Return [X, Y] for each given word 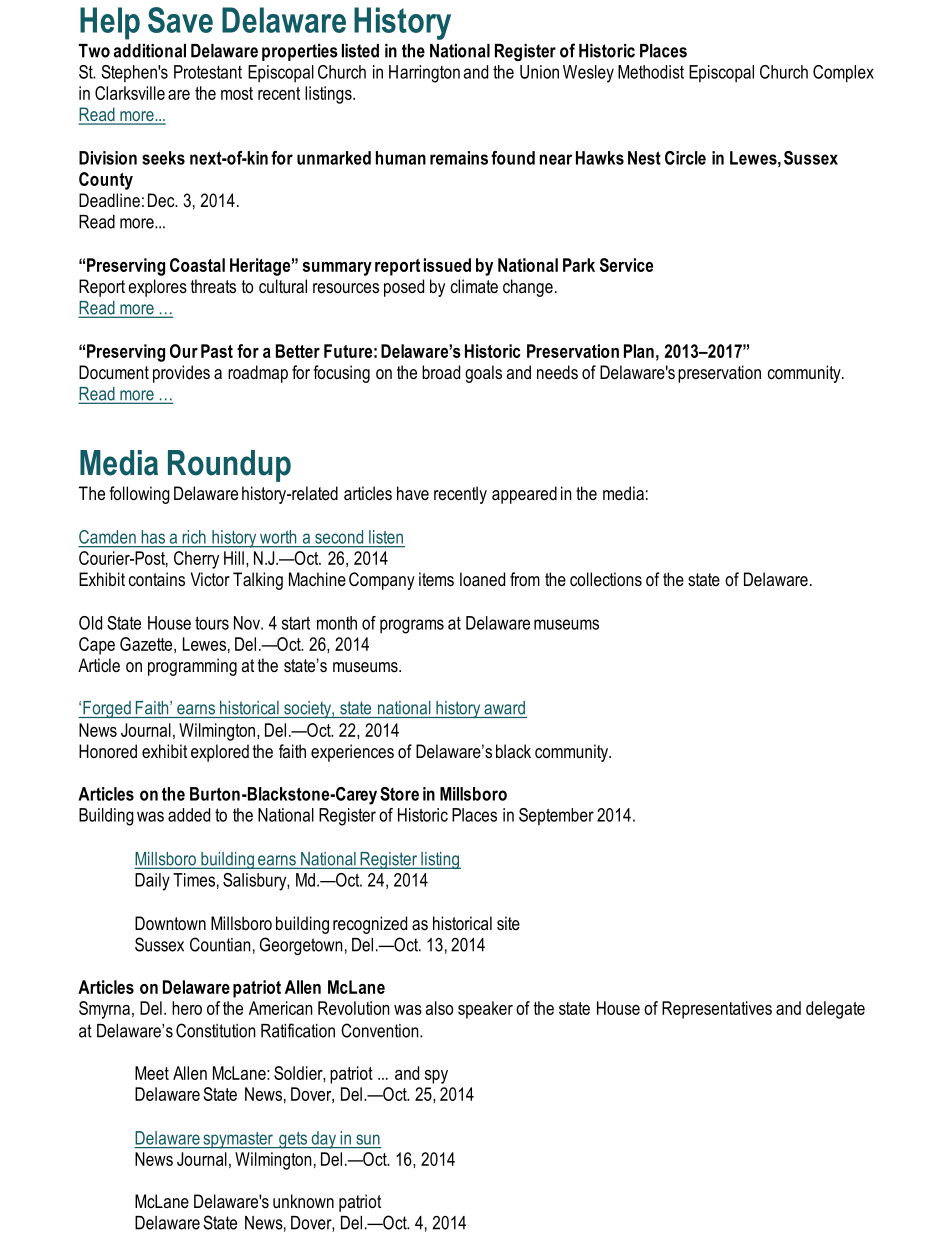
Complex [843, 74]
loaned [482, 579]
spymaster [238, 1140]
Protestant [208, 72]
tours [212, 623]
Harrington [424, 74]
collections [606, 579]
